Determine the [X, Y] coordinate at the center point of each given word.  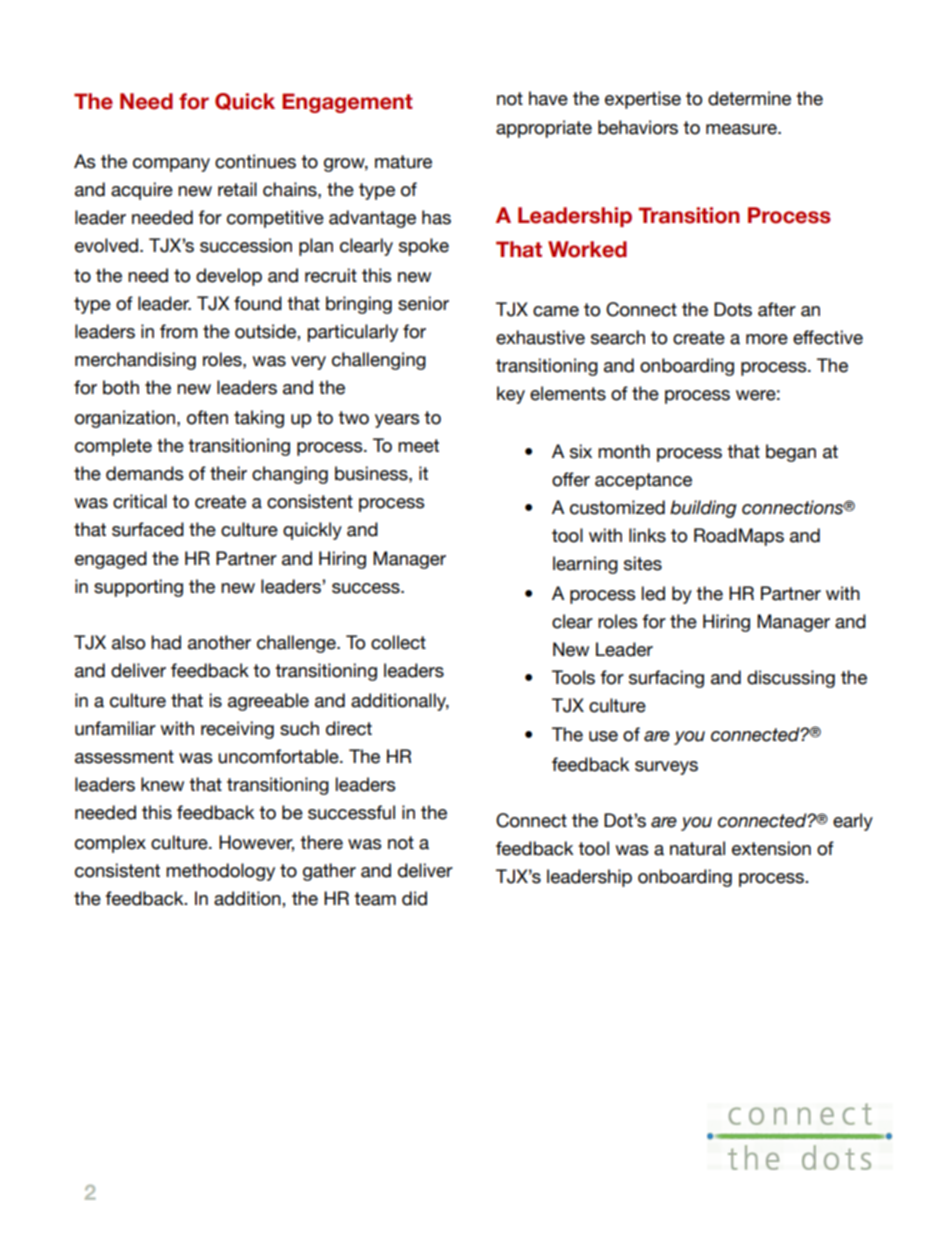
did [414, 898]
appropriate [544, 129]
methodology [220, 872]
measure [742, 129]
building [703, 509]
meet [418, 446]
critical [140, 501]
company [171, 165]
